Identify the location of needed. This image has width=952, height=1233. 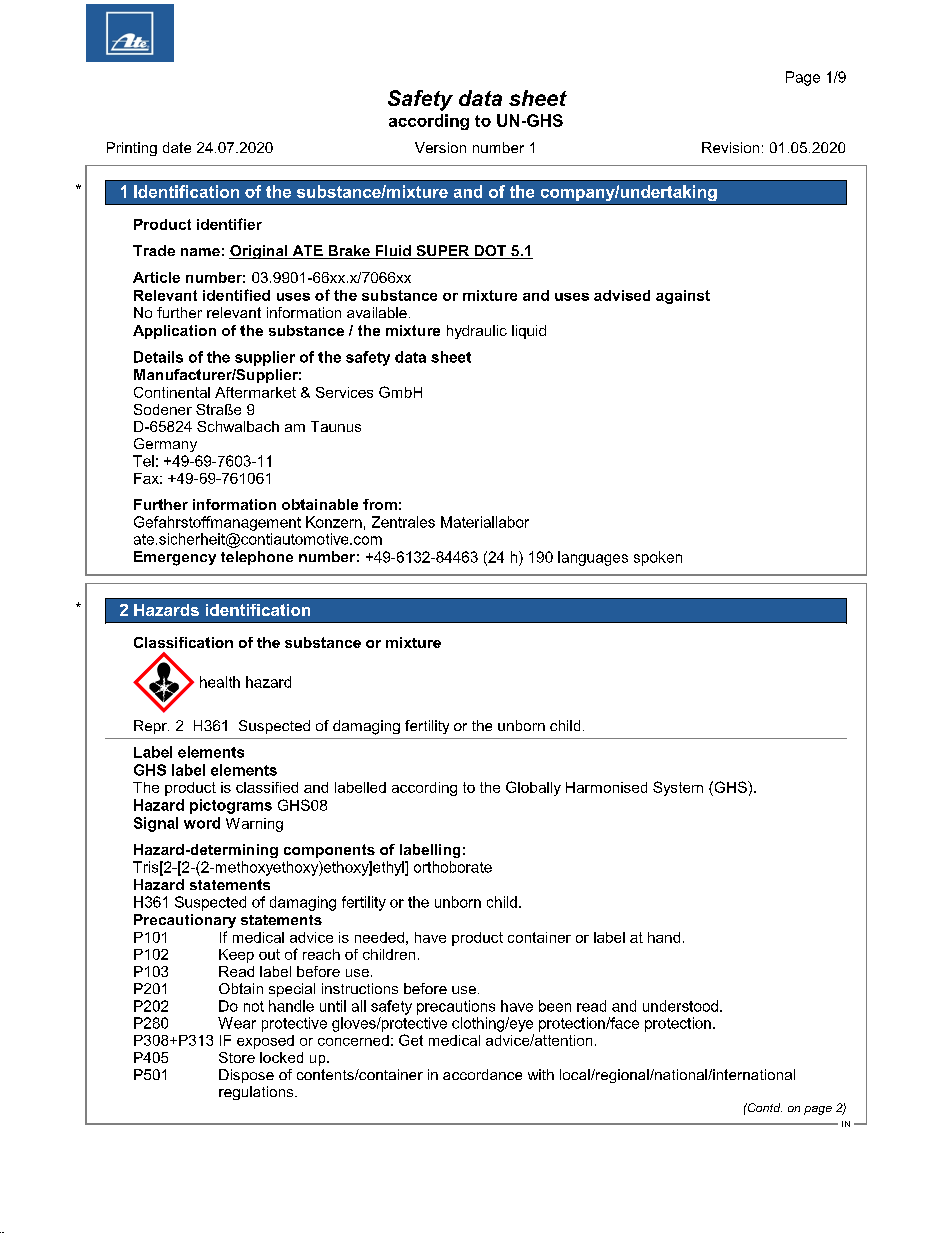
(379, 937).
